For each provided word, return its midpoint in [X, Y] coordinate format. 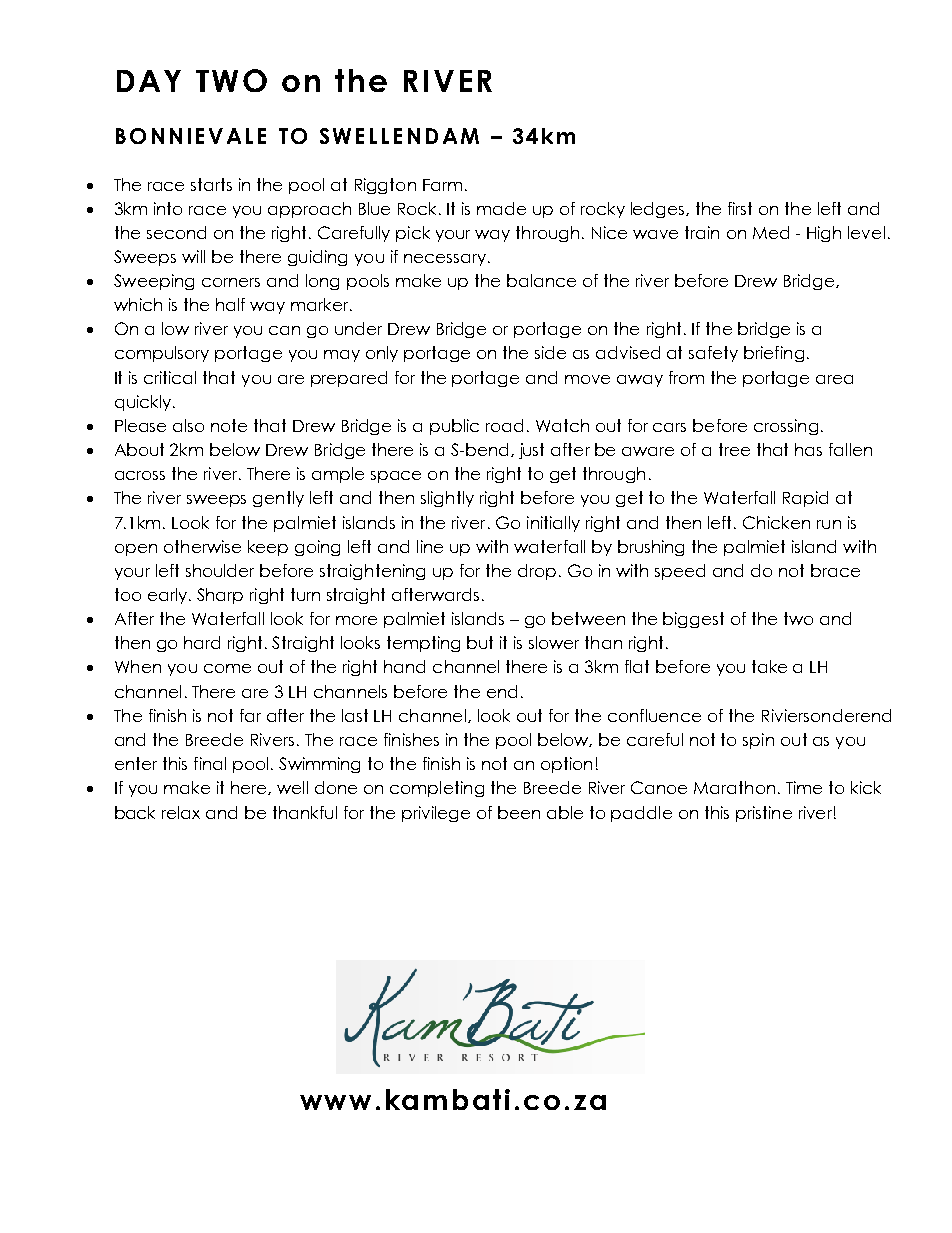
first [740, 208]
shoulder [220, 570]
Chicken [776, 522]
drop [537, 572]
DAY [149, 81]
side [550, 352]
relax [181, 812]
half [230, 304]
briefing [774, 354]
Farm [442, 185]
